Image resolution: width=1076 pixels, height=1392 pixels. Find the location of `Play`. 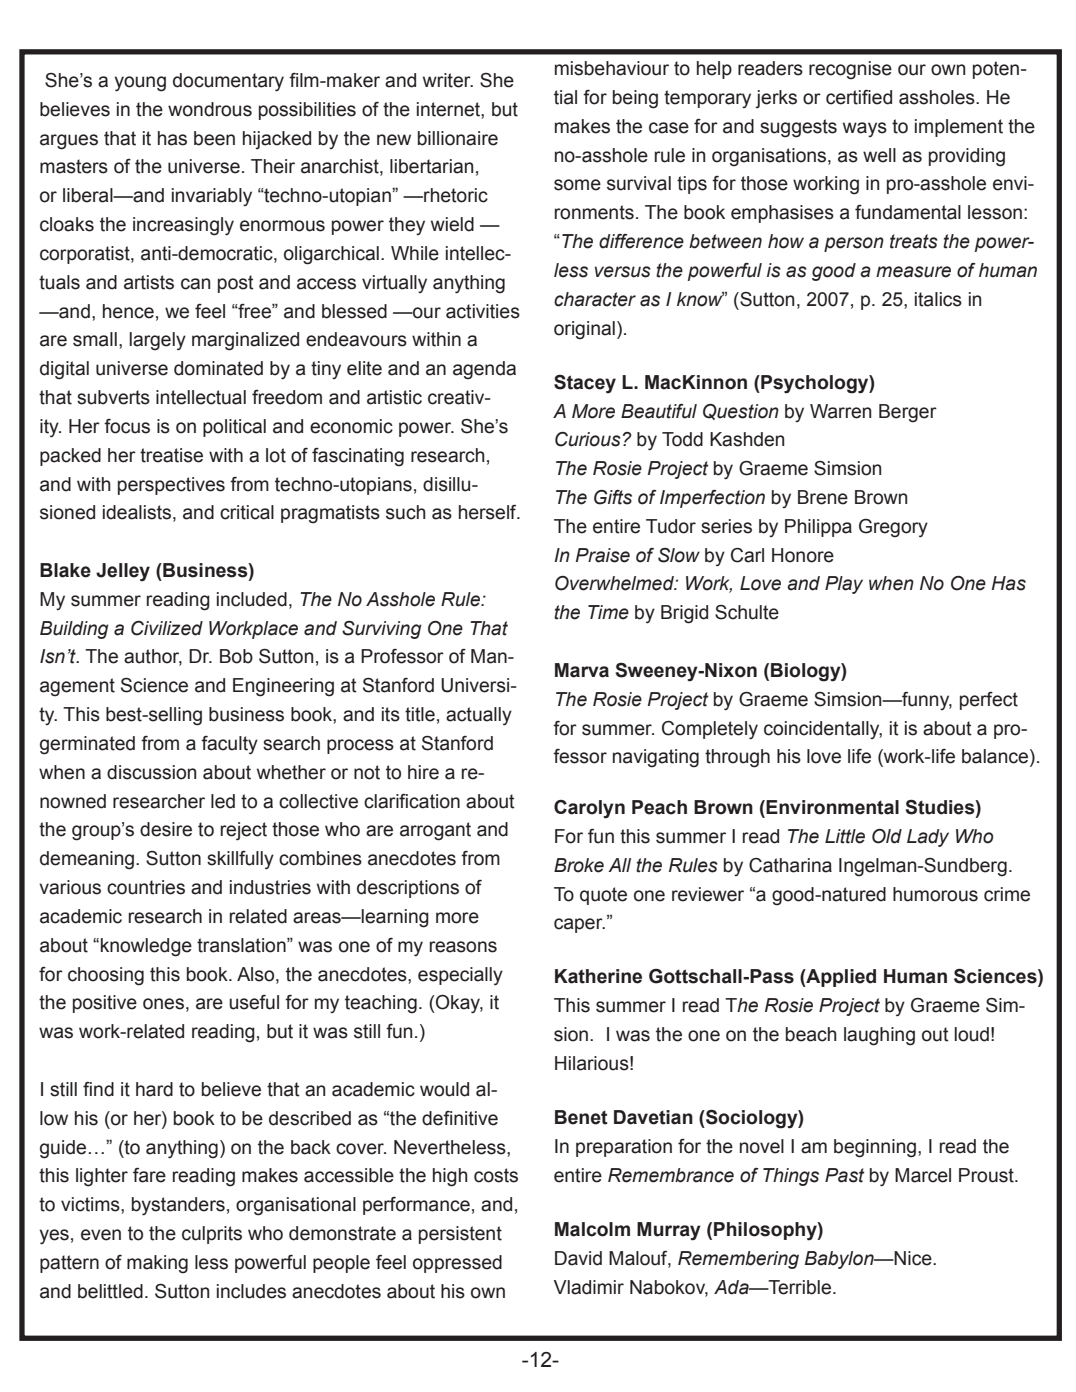

Play is located at coordinates (844, 585).
